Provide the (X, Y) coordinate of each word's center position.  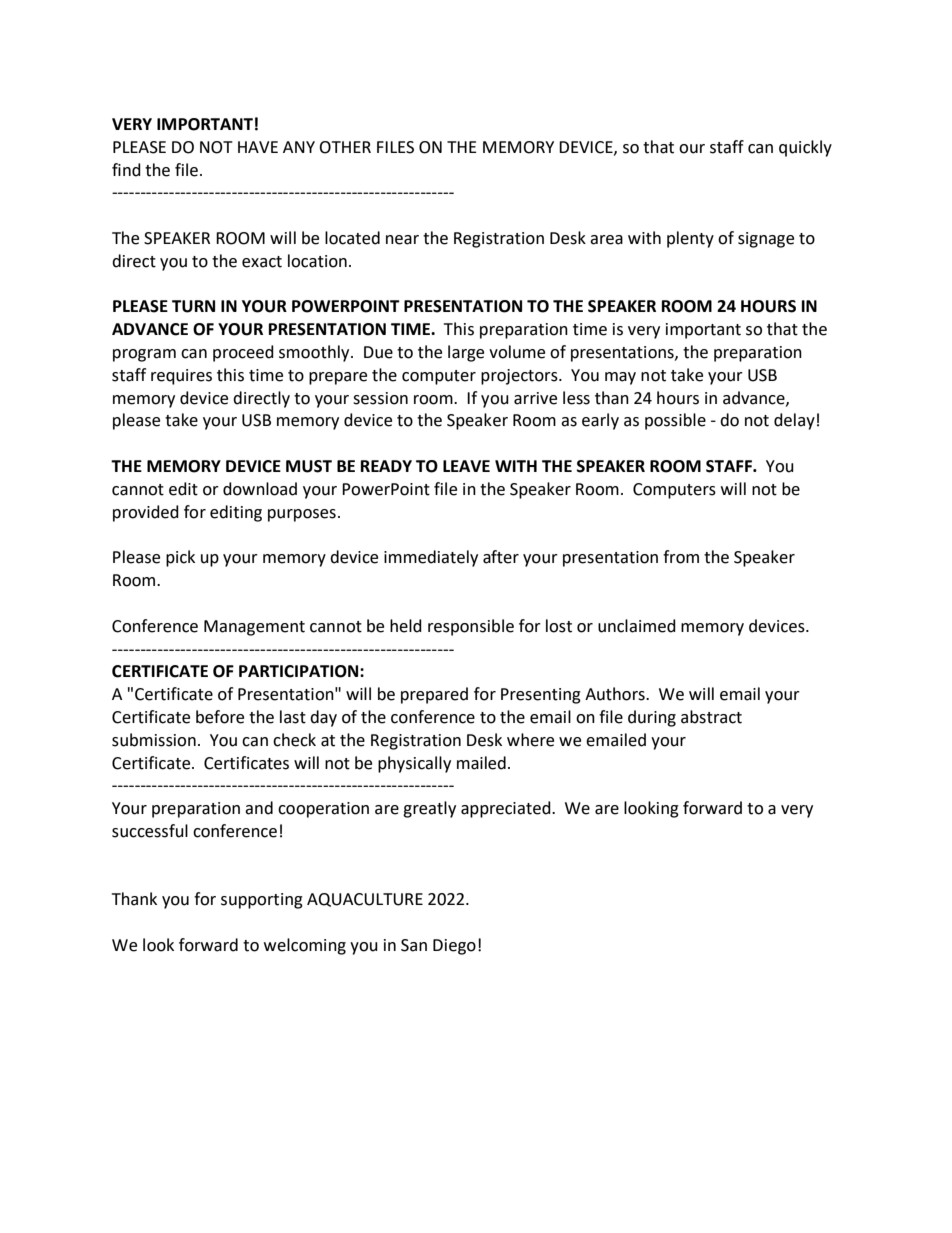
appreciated (507, 809)
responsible (471, 627)
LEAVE (466, 466)
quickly (805, 148)
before (220, 717)
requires (181, 377)
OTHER (345, 147)
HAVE (258, 147)
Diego (454, 947)
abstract (711, 717)
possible (675, 421)
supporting (262, 901)
